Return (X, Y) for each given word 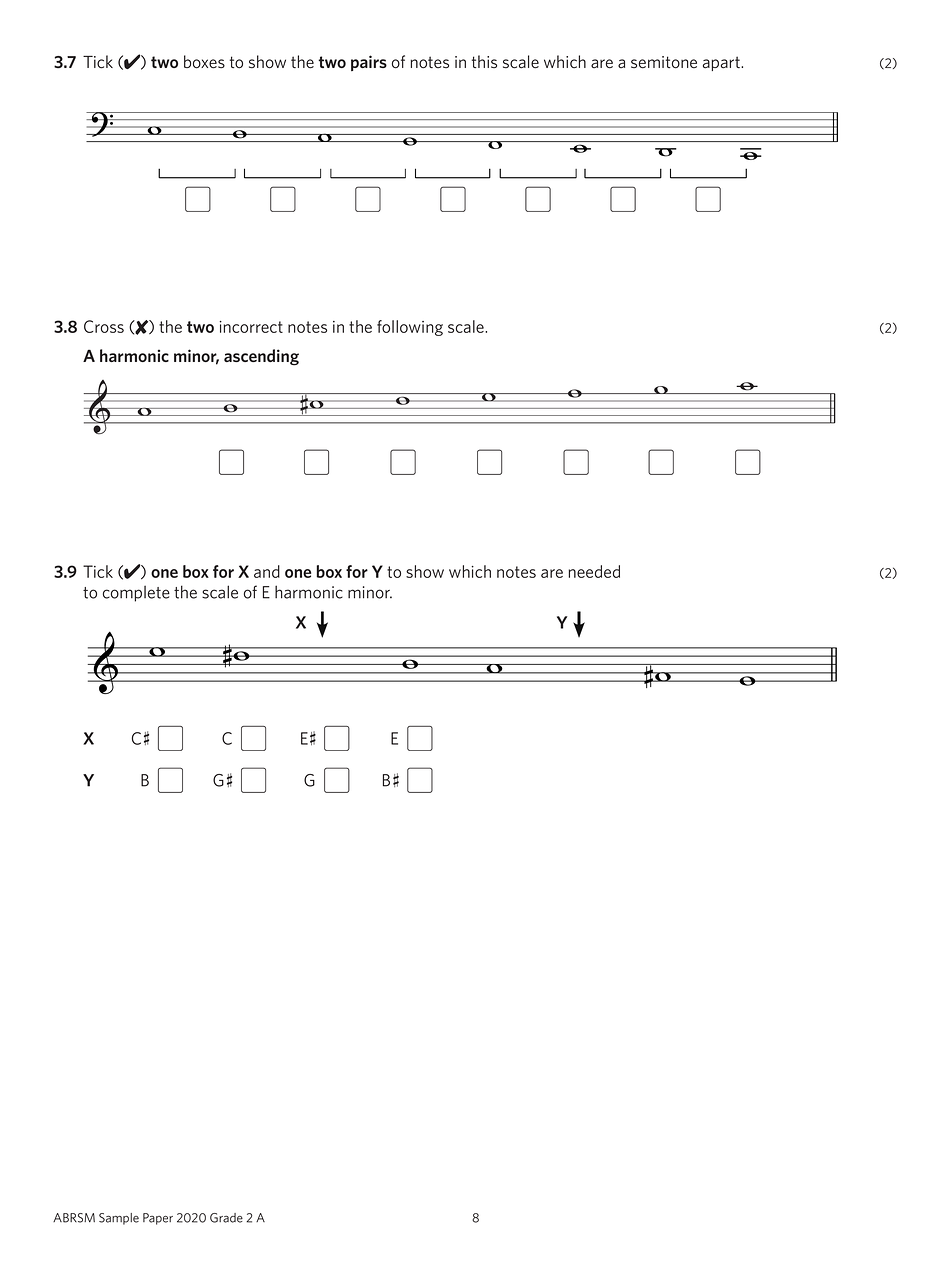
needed (594, 571)
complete (136, 593)
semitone (664, 62)
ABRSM (74, 1218)
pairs (369, 63)
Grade (226, 1218)
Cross (104, 326)
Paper (158, 1219)
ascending (261, 357)
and (267, 571)
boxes (204, 62)
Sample (119, 1219)
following (410, 328)
